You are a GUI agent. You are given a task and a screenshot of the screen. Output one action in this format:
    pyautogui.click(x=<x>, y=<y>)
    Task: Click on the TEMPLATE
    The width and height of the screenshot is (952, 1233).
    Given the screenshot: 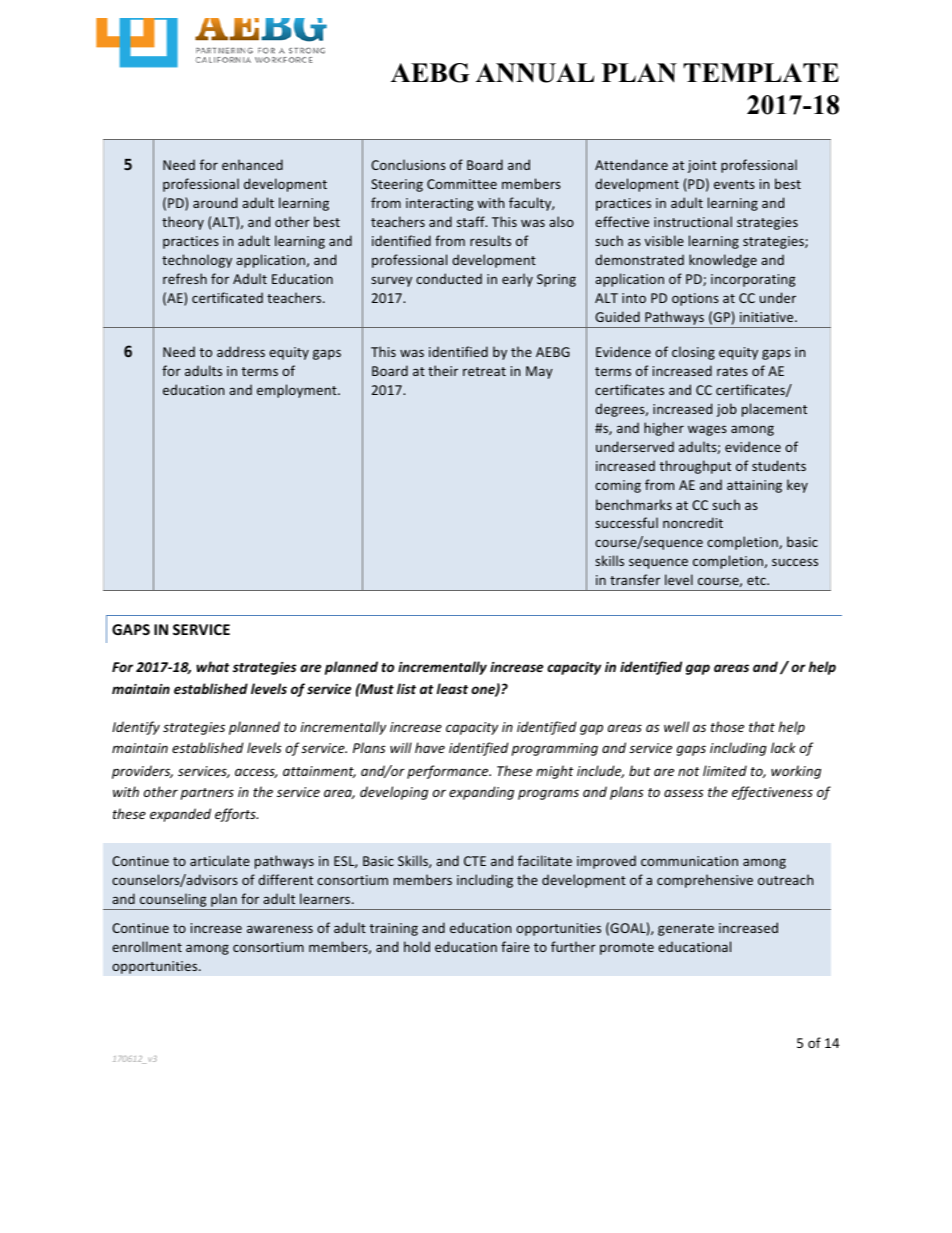 What is the action you would take?
    pyautogui.click(x=761, y=72)
